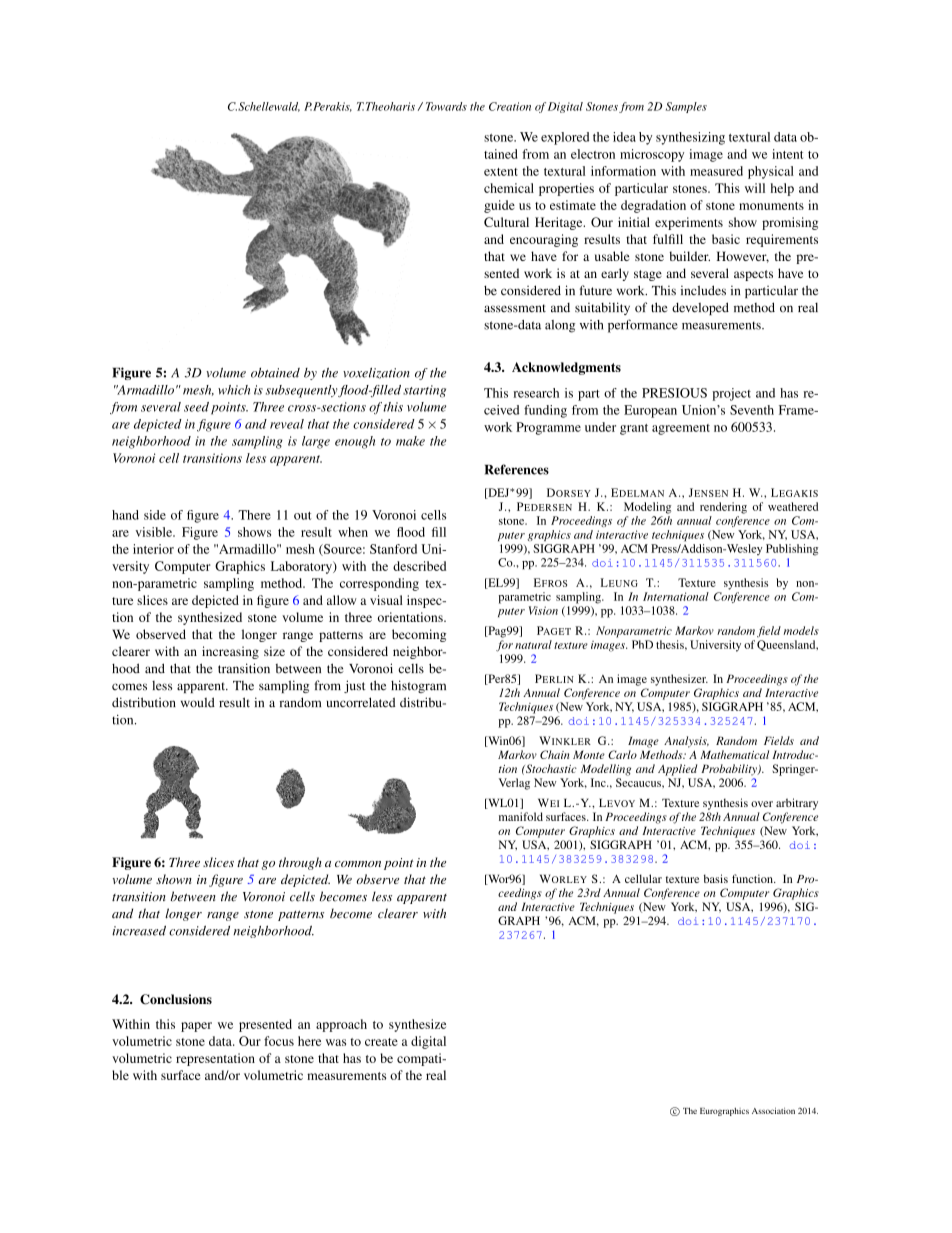 This image has width=952, height=1233. Describe the element at coordinates (419, 566) in the image. I see `described` at that location.
